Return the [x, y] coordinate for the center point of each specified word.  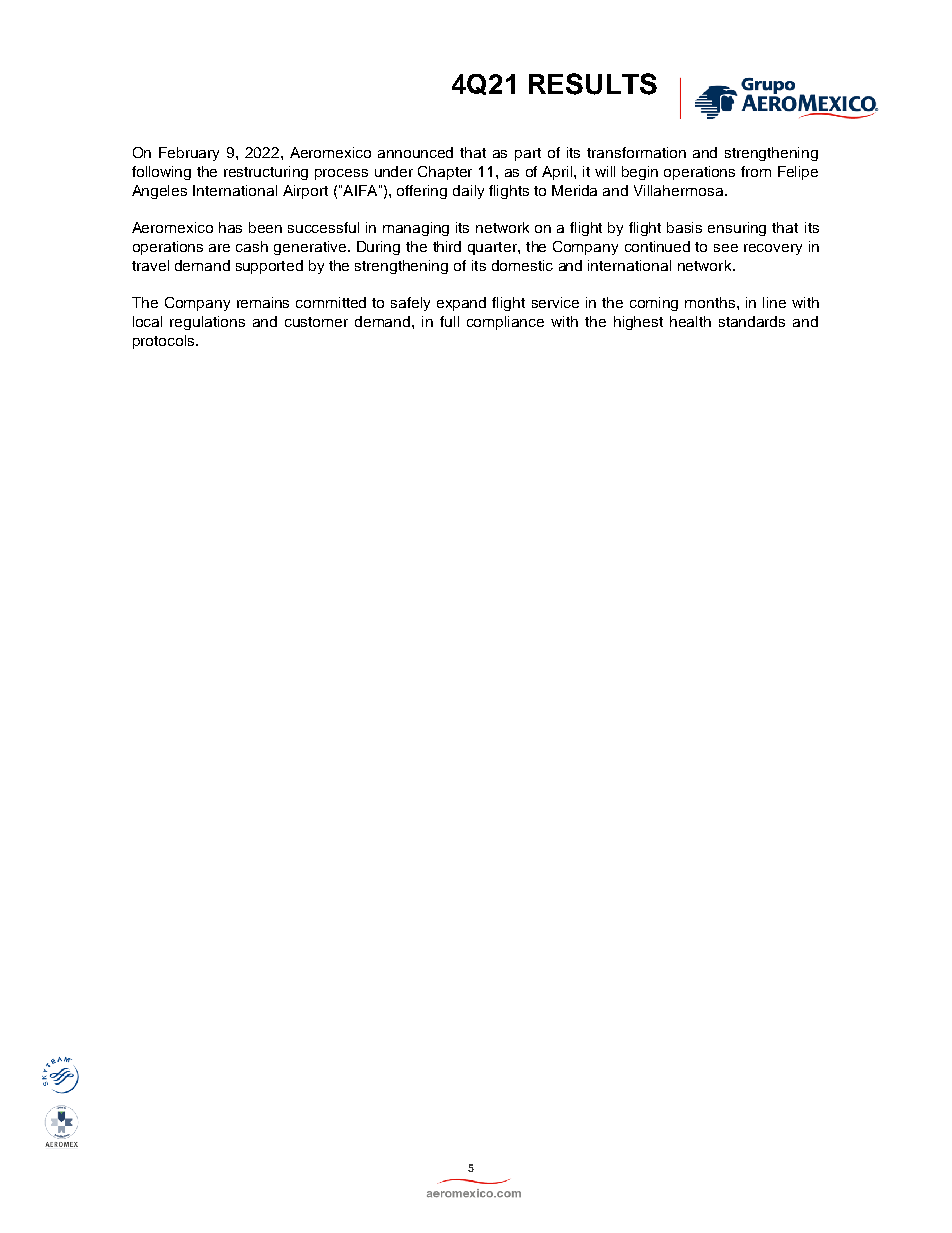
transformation [636, 152]
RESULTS [593, 84]
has [230, 227]
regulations [207, 323]
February [189, 154]
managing [416, 229]
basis [684, 227]
